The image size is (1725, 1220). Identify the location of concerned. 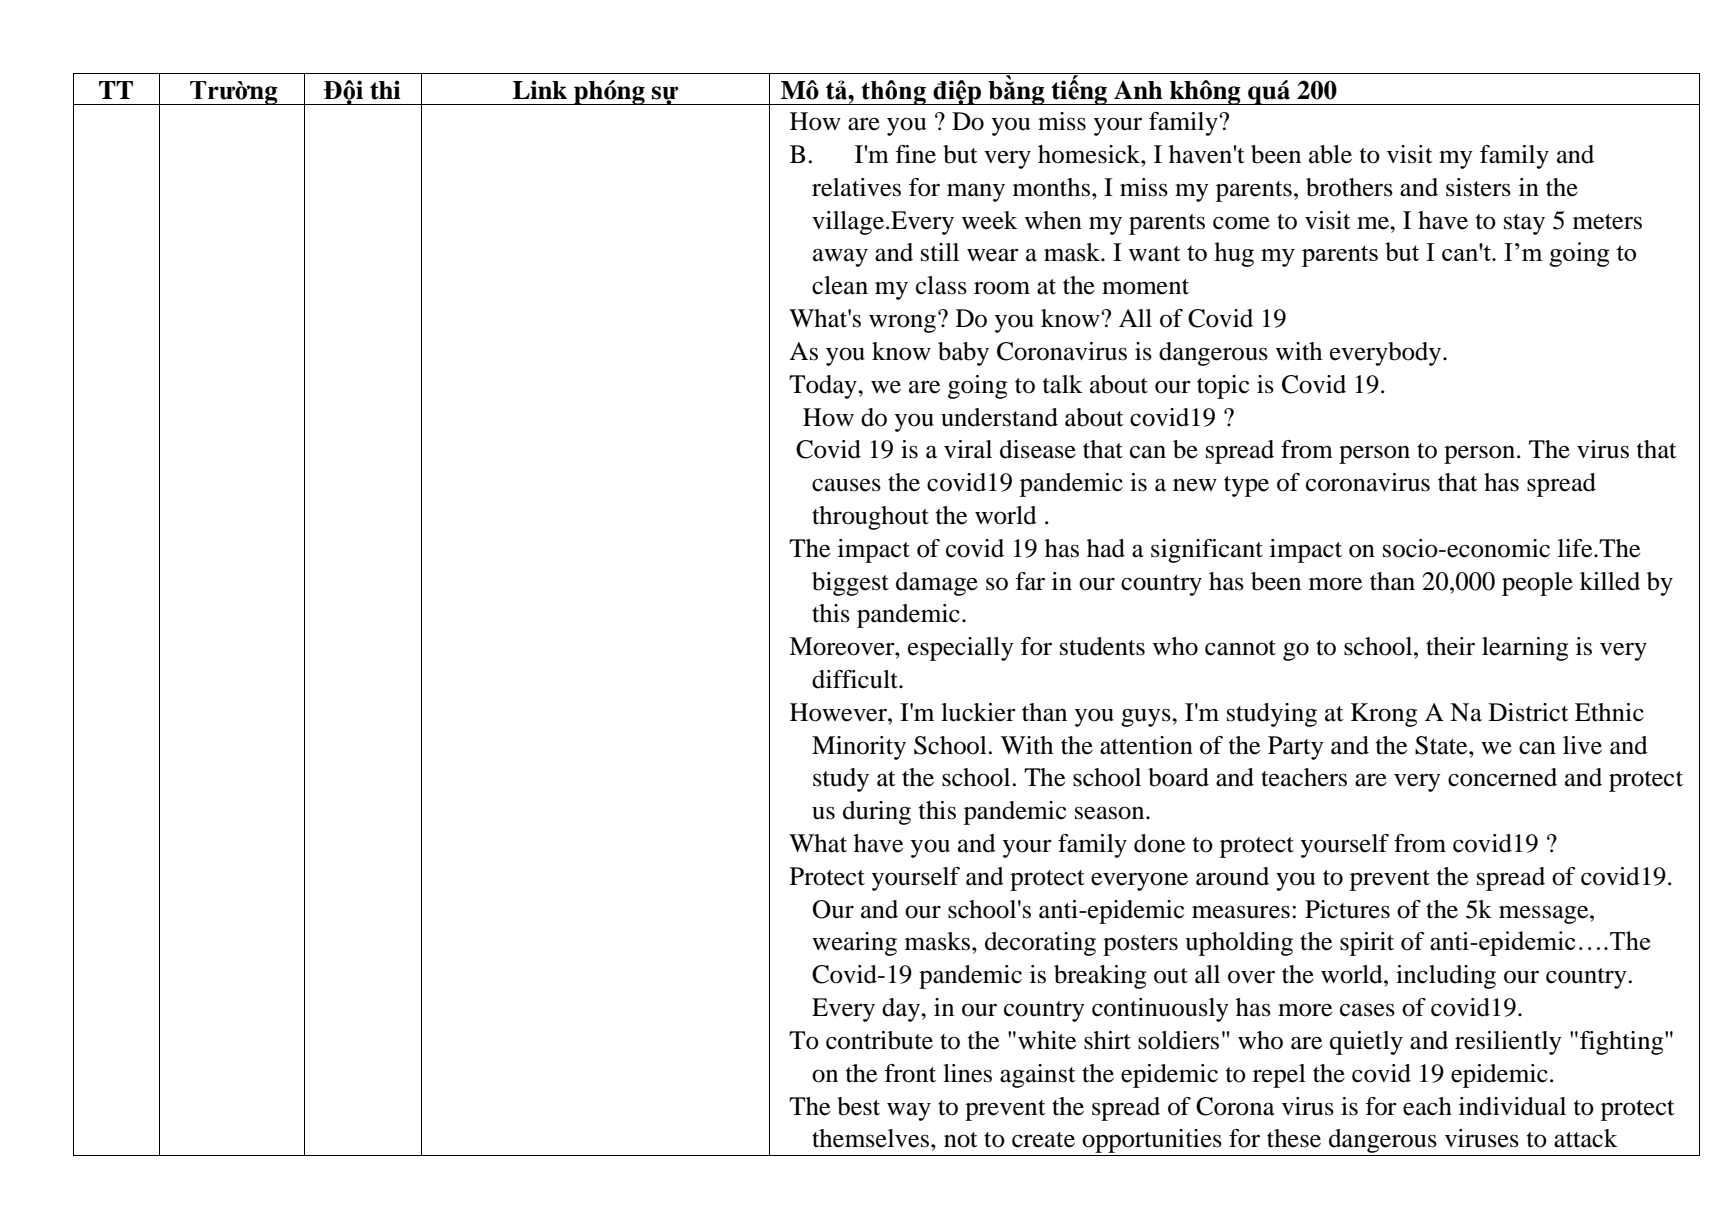
(1502, 777).
